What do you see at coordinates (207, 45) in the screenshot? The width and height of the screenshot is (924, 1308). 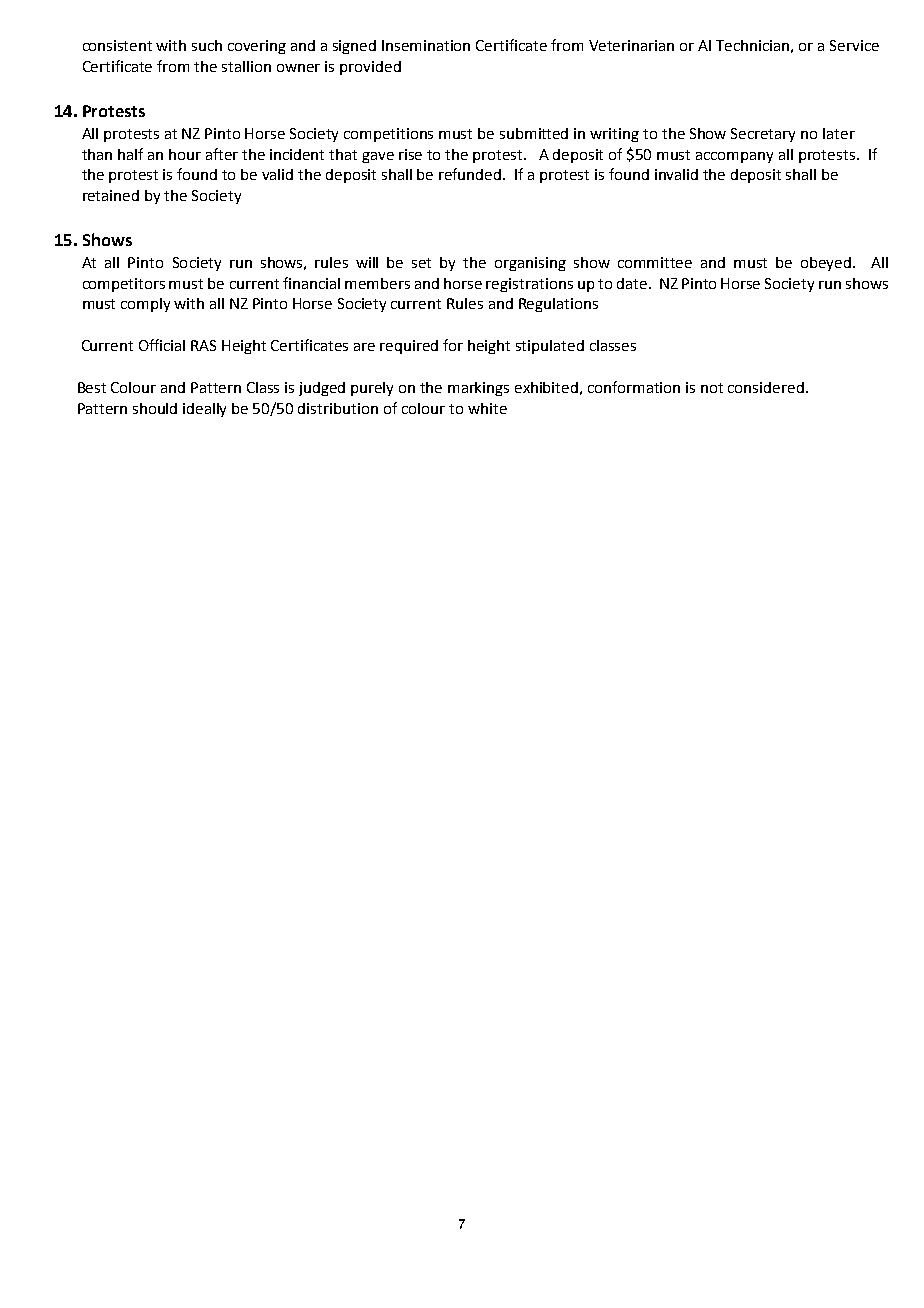 I see `such` at bounding box center [207, 45].
